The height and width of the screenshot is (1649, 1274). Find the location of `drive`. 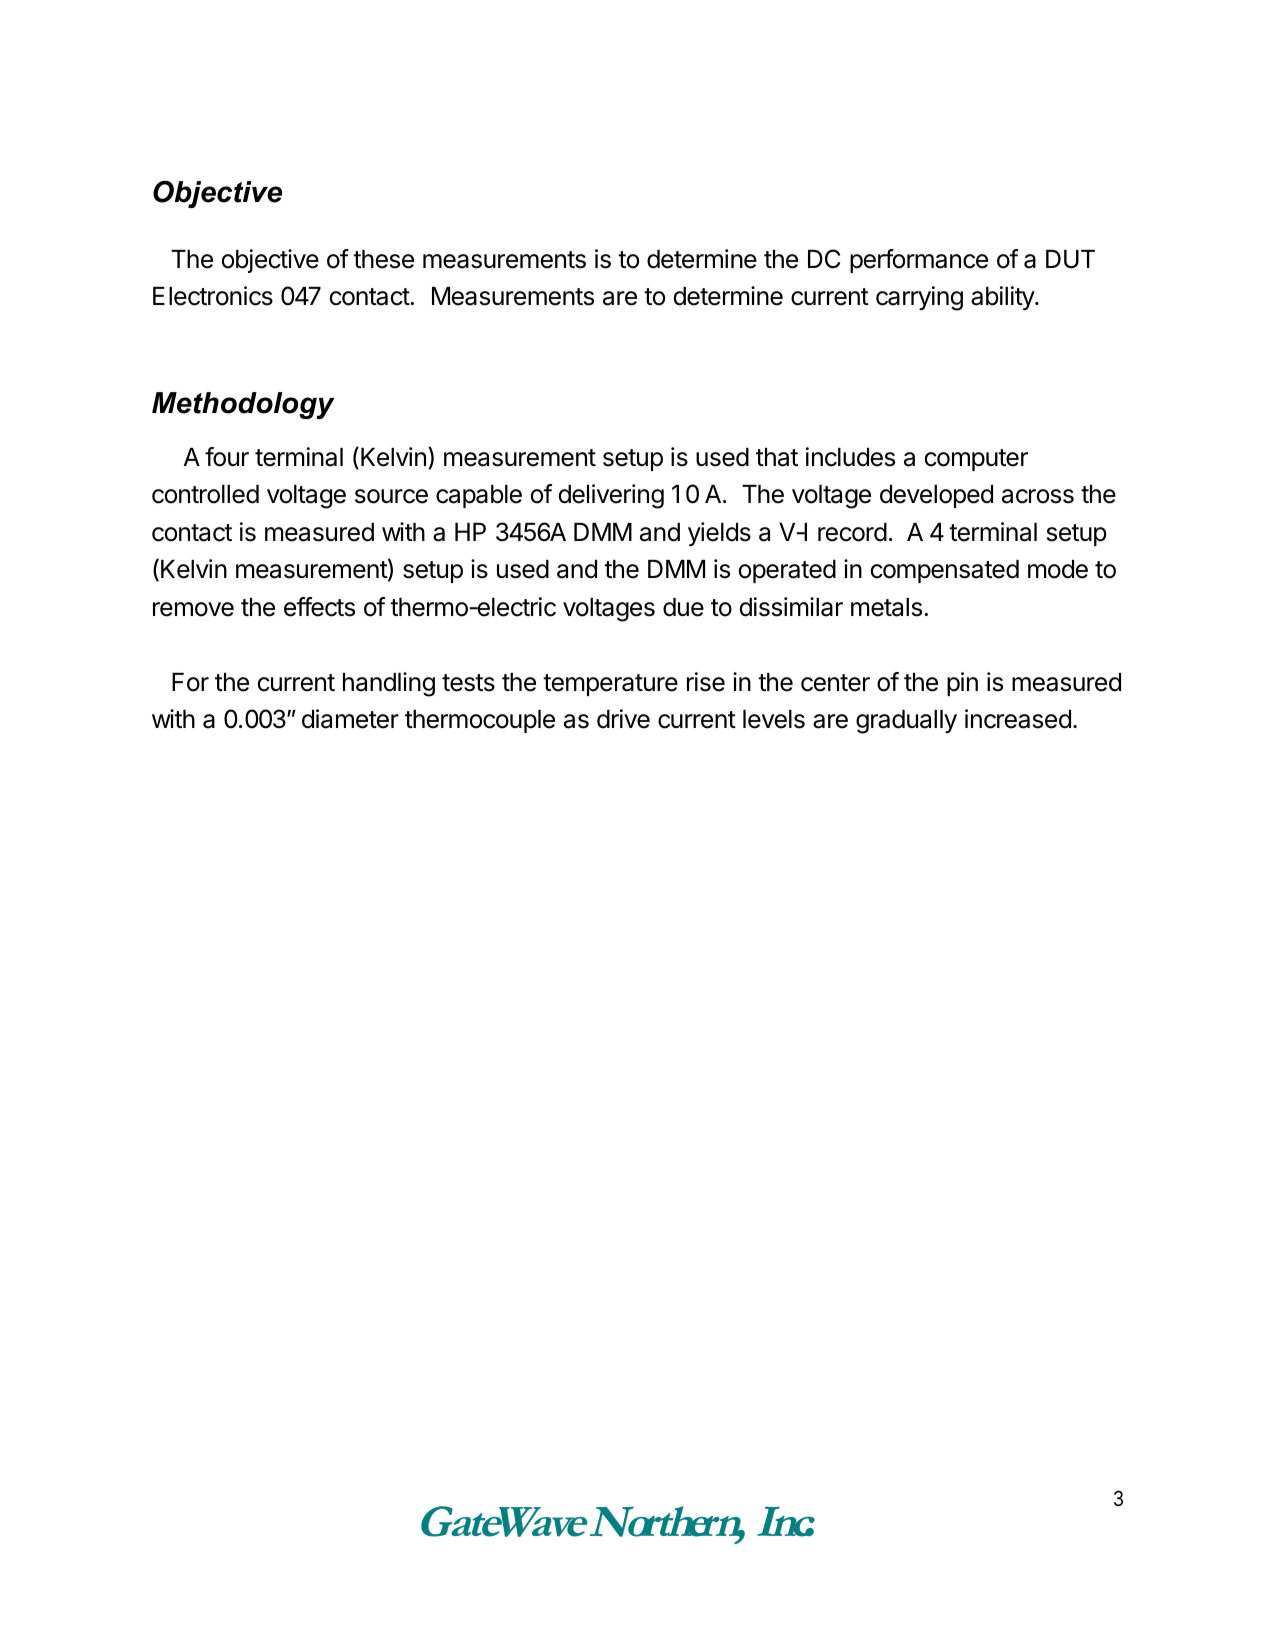

drive is located at coordinates (623, 719).
